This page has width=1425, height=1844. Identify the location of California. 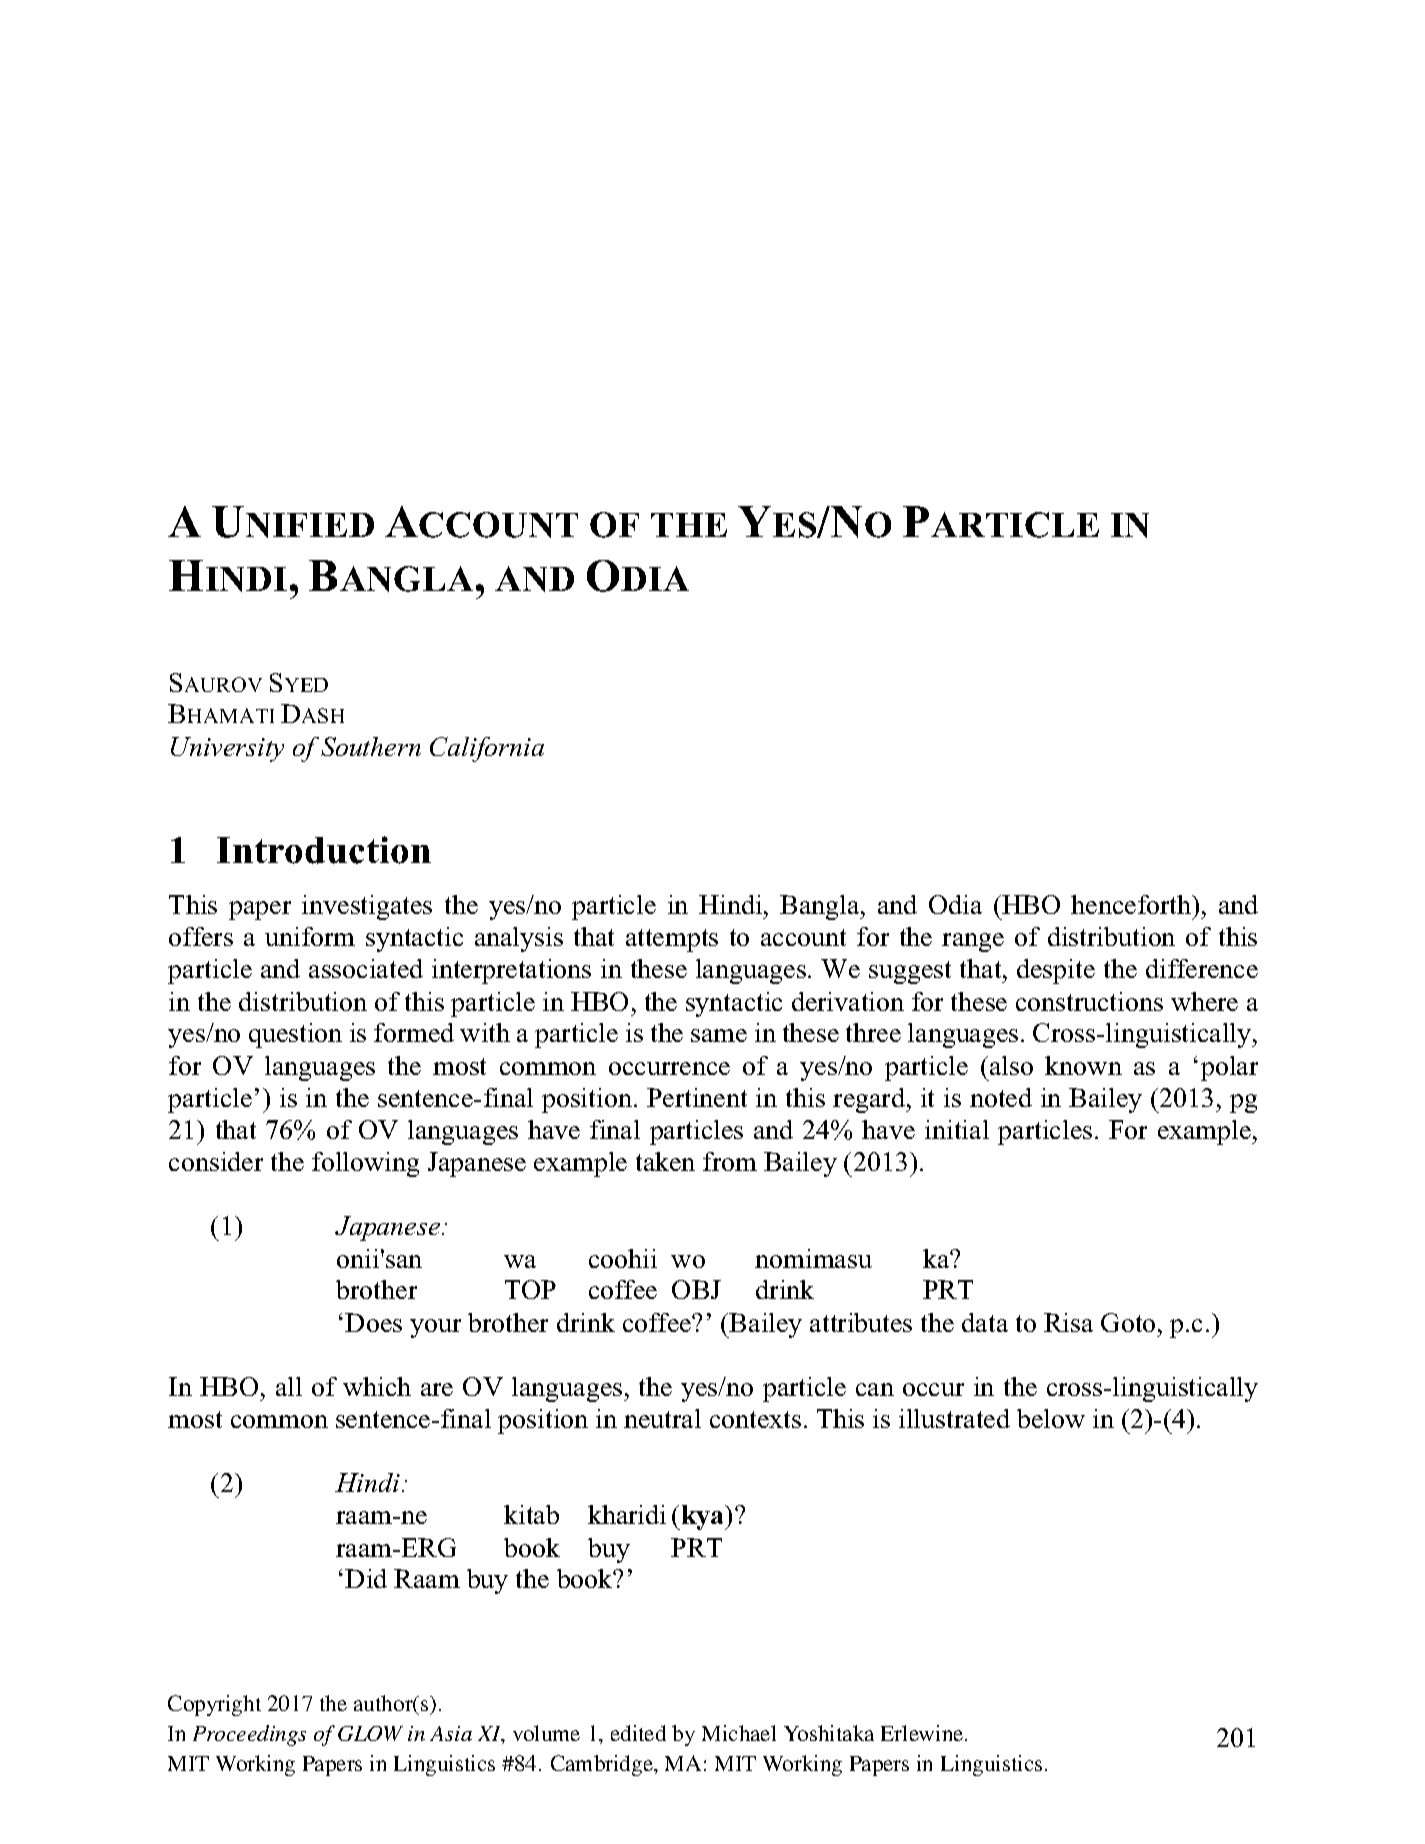
(487, 749).
